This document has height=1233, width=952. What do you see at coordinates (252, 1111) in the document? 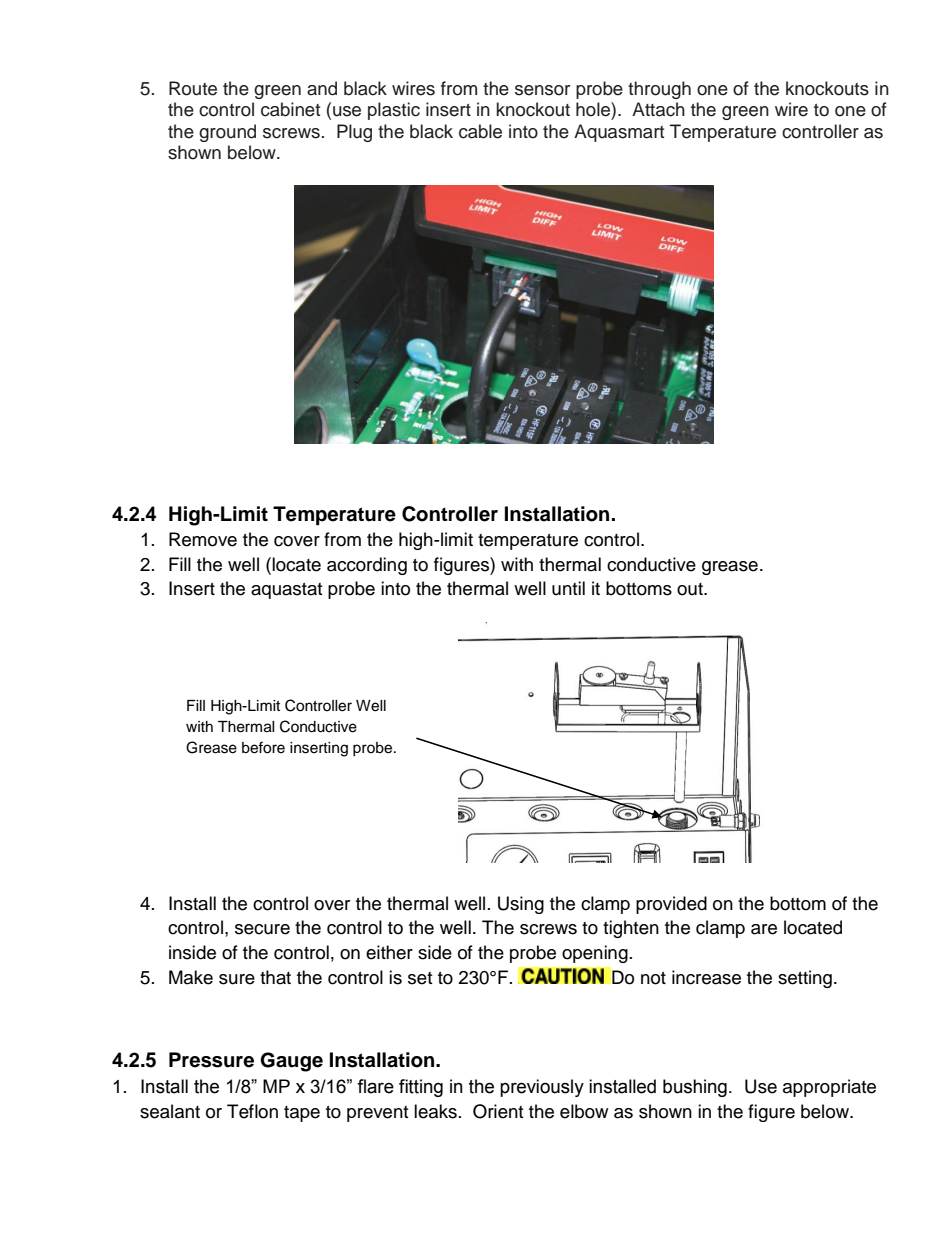
I see `Teflon` at bounding box center [252, 1111].
